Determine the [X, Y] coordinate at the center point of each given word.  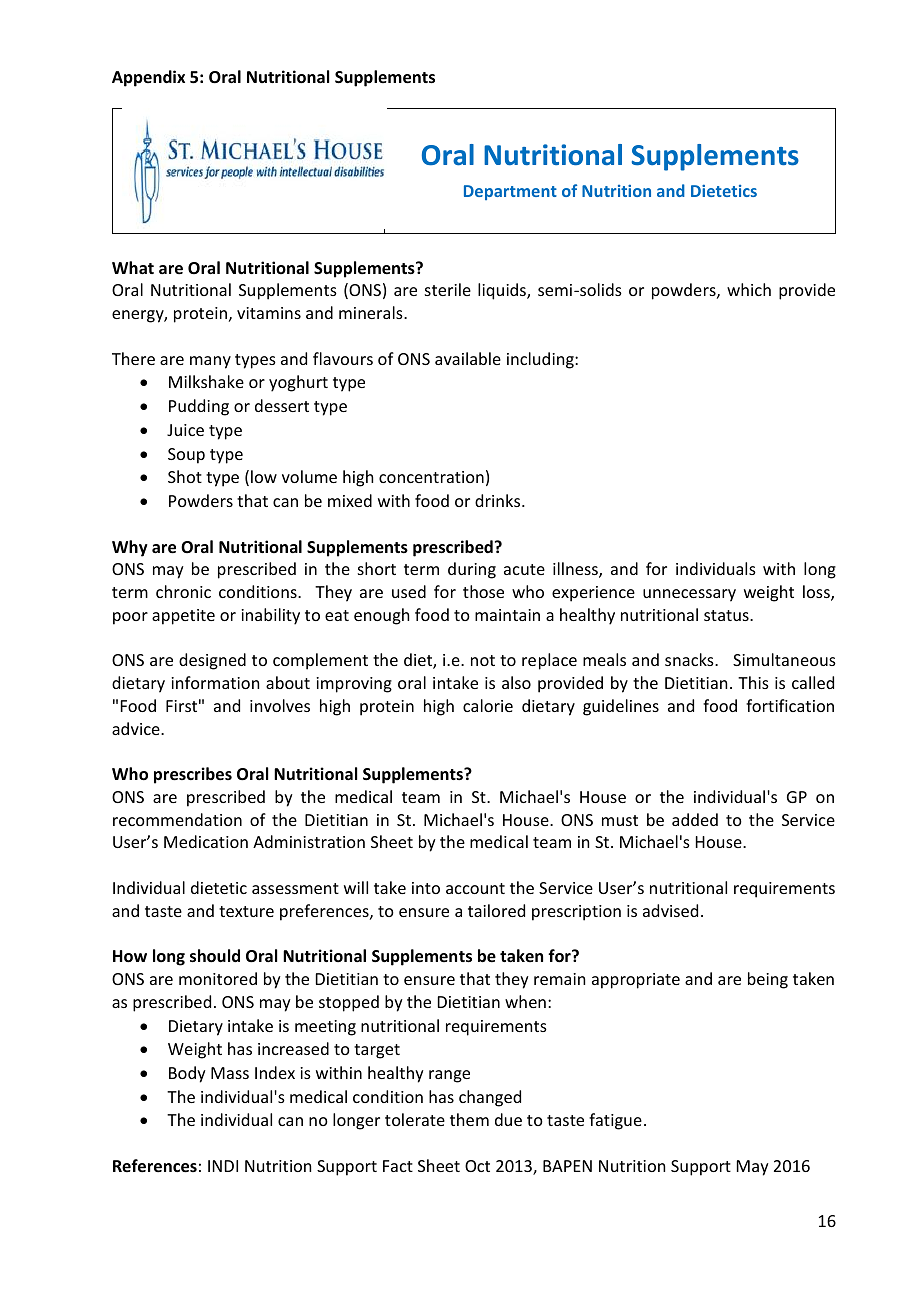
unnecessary [689, 595]
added [695, 819]
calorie [488, 705]
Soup [186, 456]
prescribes [193, 775]
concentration [431, 477]
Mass [230, 1073]
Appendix [148, 78]
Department [510, 192]
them [469, 1119]
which [749, 289]
